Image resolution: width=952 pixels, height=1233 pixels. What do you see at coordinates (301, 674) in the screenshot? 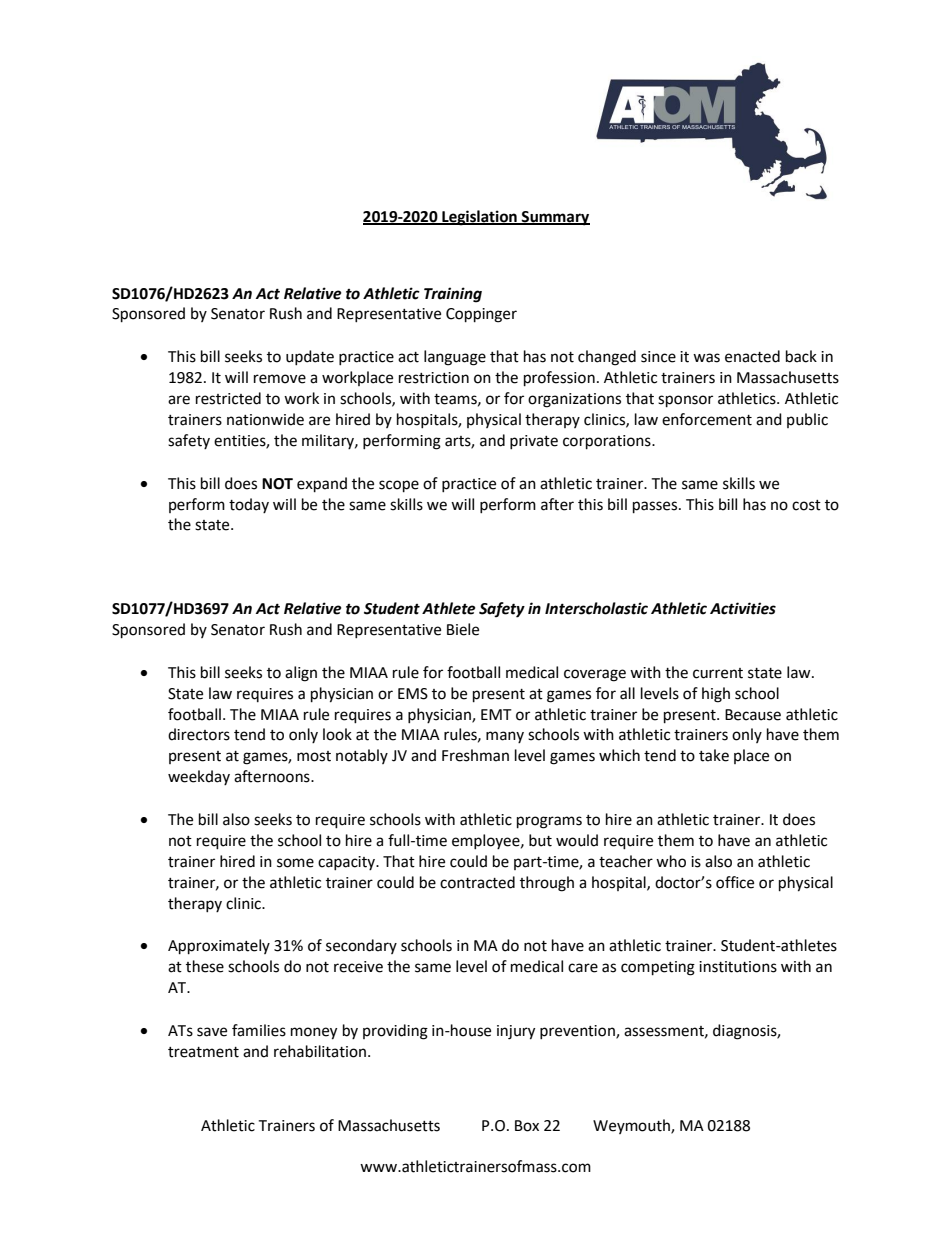
I see `align` at bounding box center [301, 674].
